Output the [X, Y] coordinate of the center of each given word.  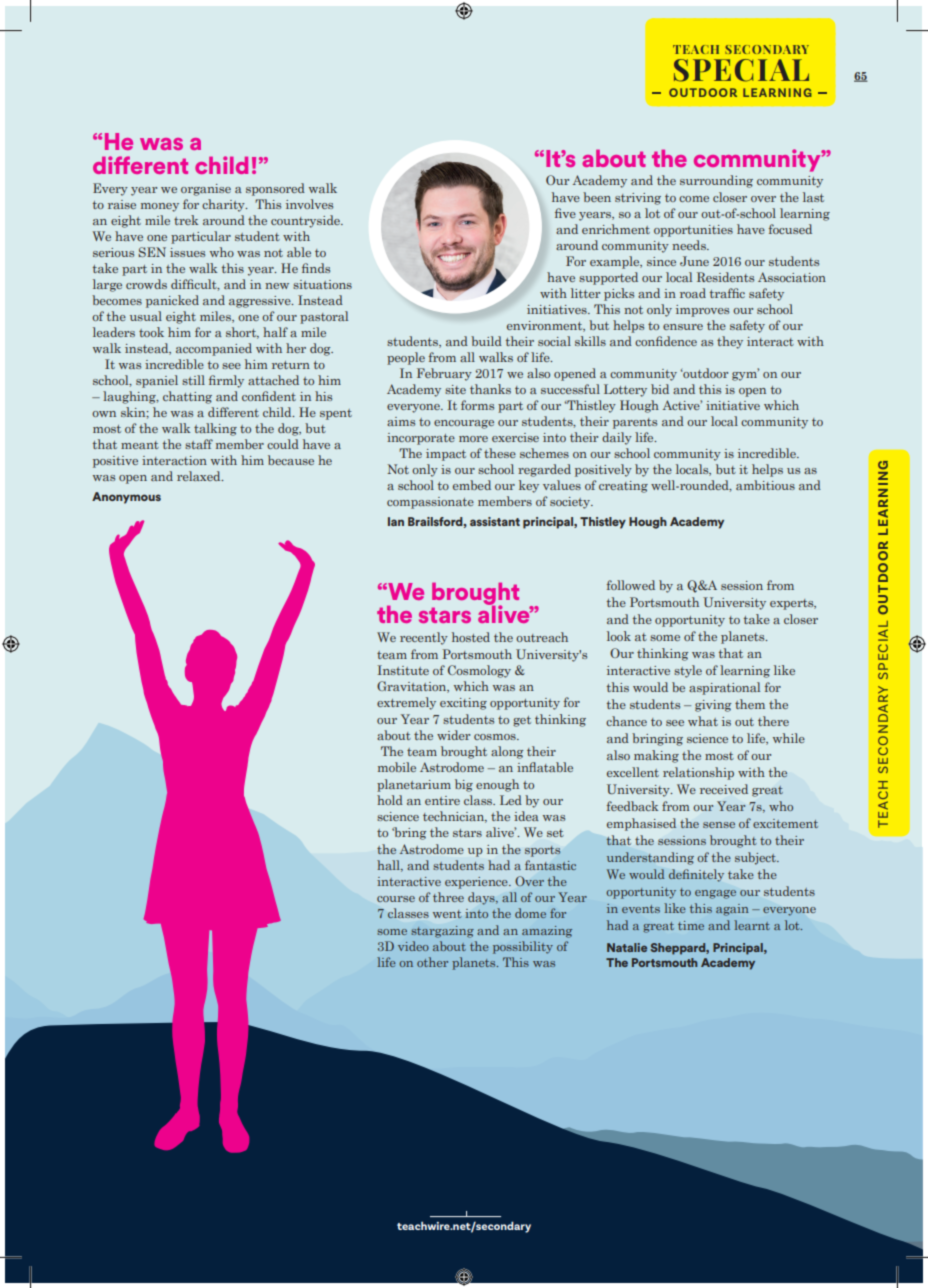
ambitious [765, 485]
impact [446, 455]
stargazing [442, 932]
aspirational [724, 688]
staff [199, 444]
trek [186, 220]
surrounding [716, 181]
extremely [406, 703]
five [565, 213]
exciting [463, 704]
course [396, 899]
